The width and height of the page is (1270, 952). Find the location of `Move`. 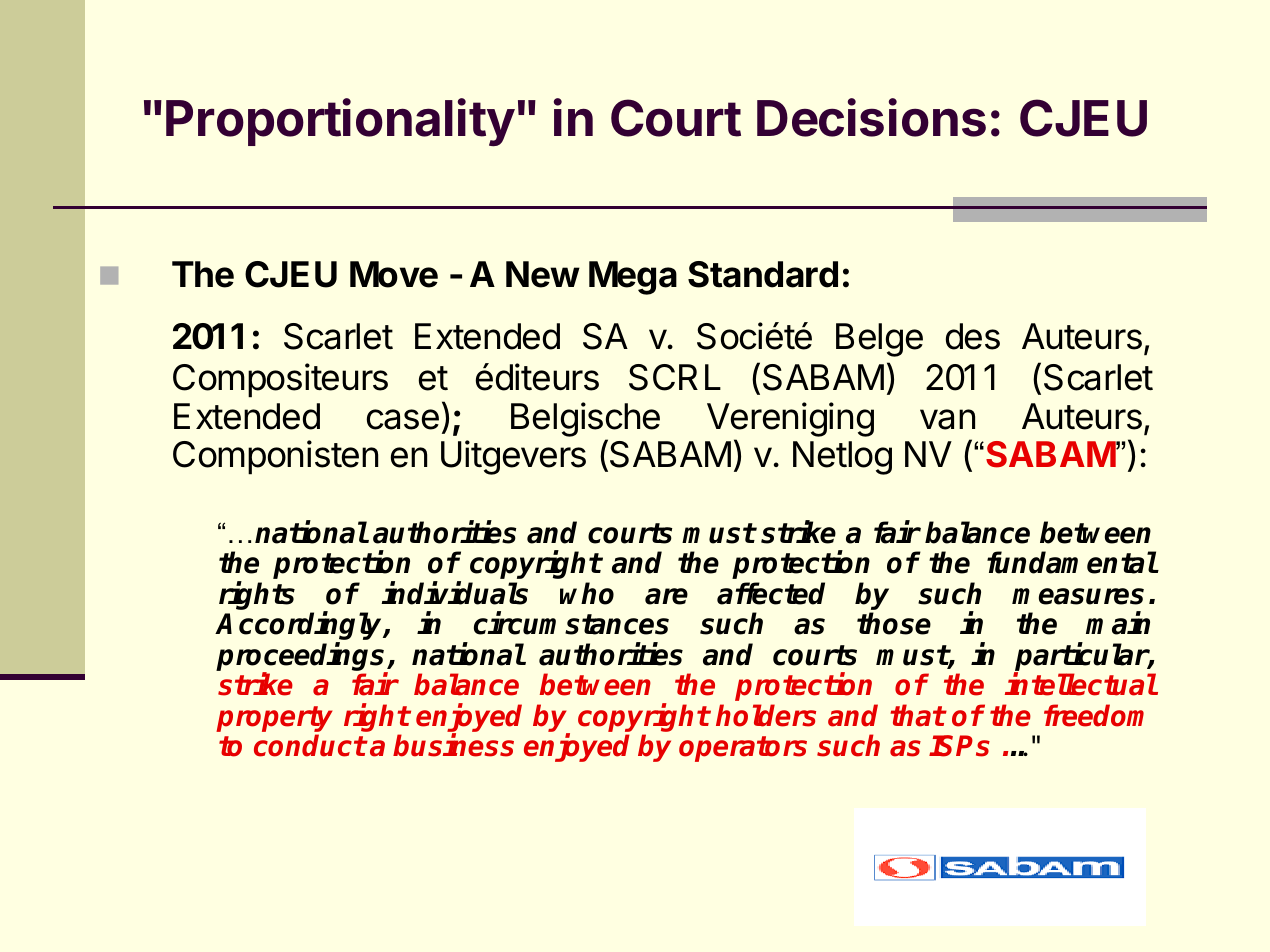

Move is located at coordinates (394, 274).
